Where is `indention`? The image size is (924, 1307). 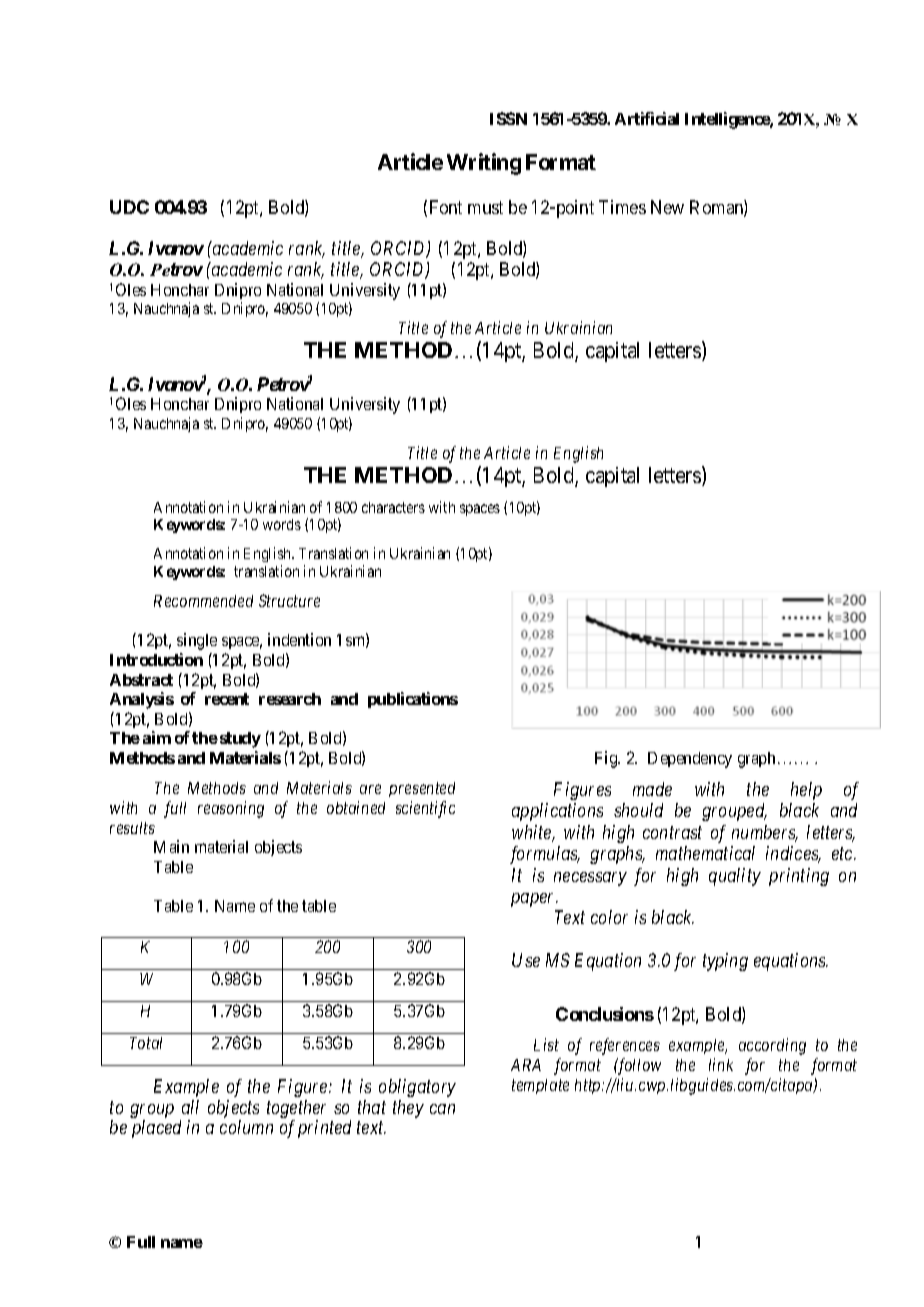 indention is located at coordinates (299, 639).
